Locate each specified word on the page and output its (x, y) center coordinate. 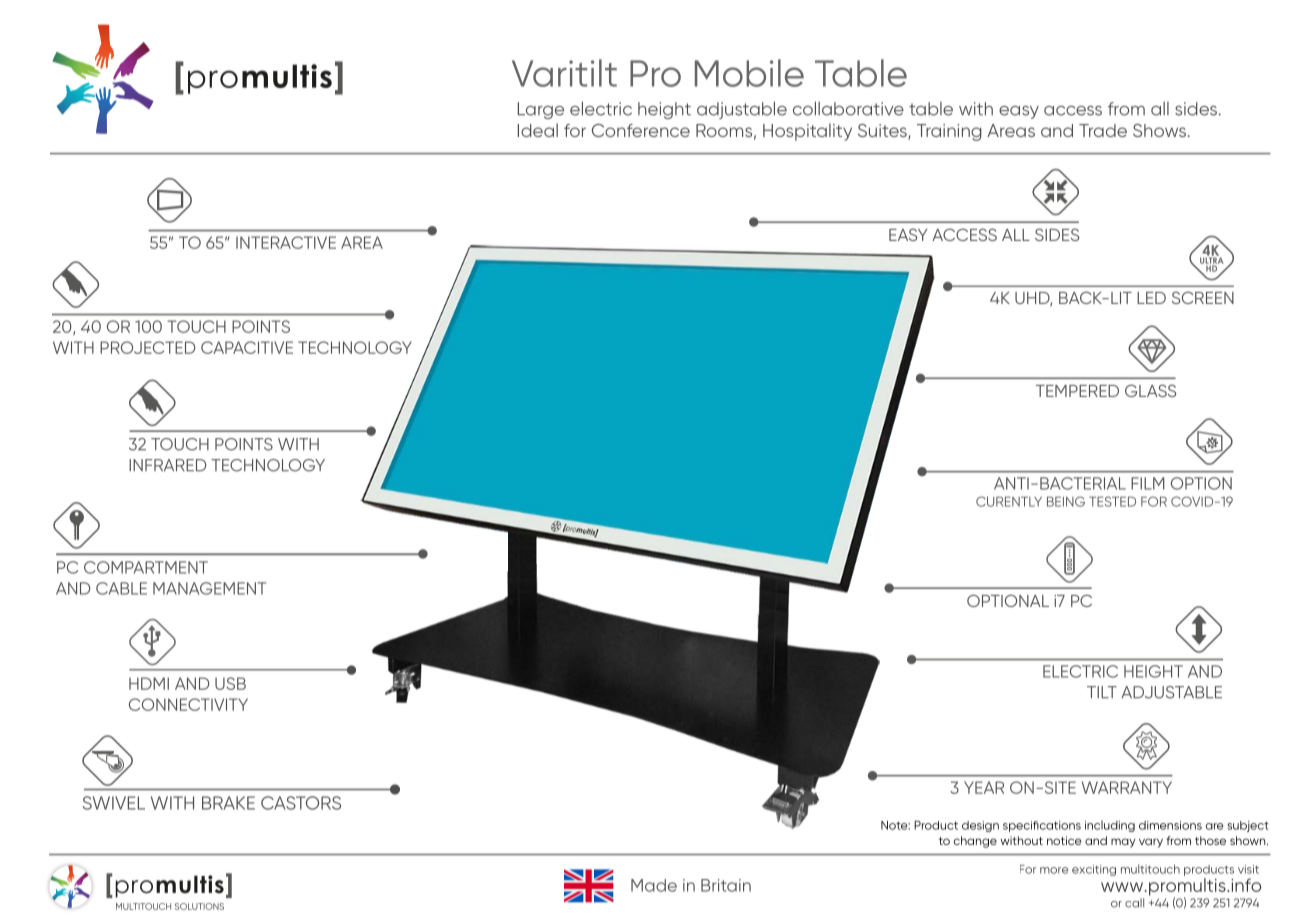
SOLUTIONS (199, 906)
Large (541, 110)
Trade (1103, 130)
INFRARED (168, 465)
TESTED (1112, 501)
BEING (1066, 501)
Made (654, 885)
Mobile (749, 73)
